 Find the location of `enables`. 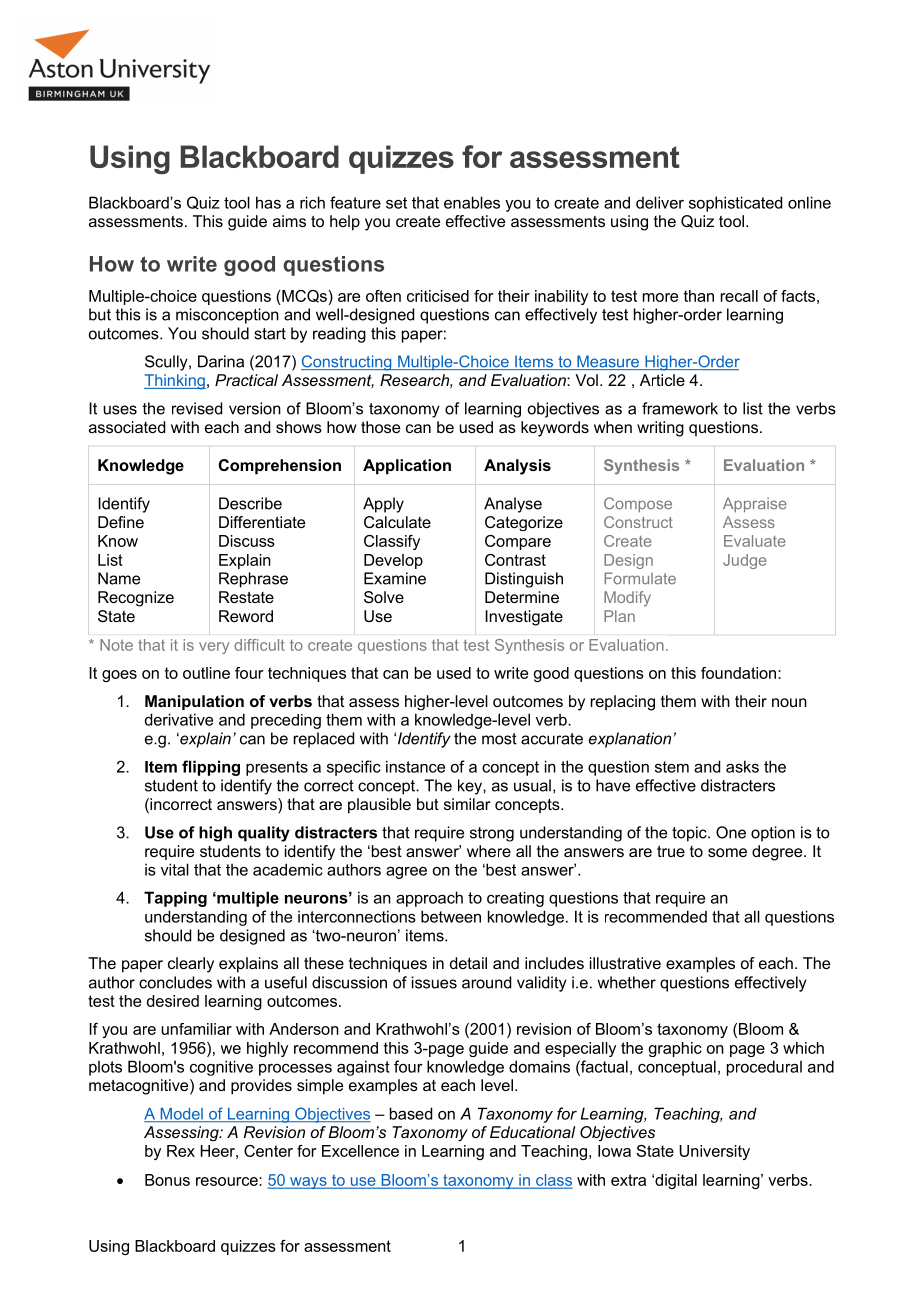

enables is located at coordinates (472, 202).
